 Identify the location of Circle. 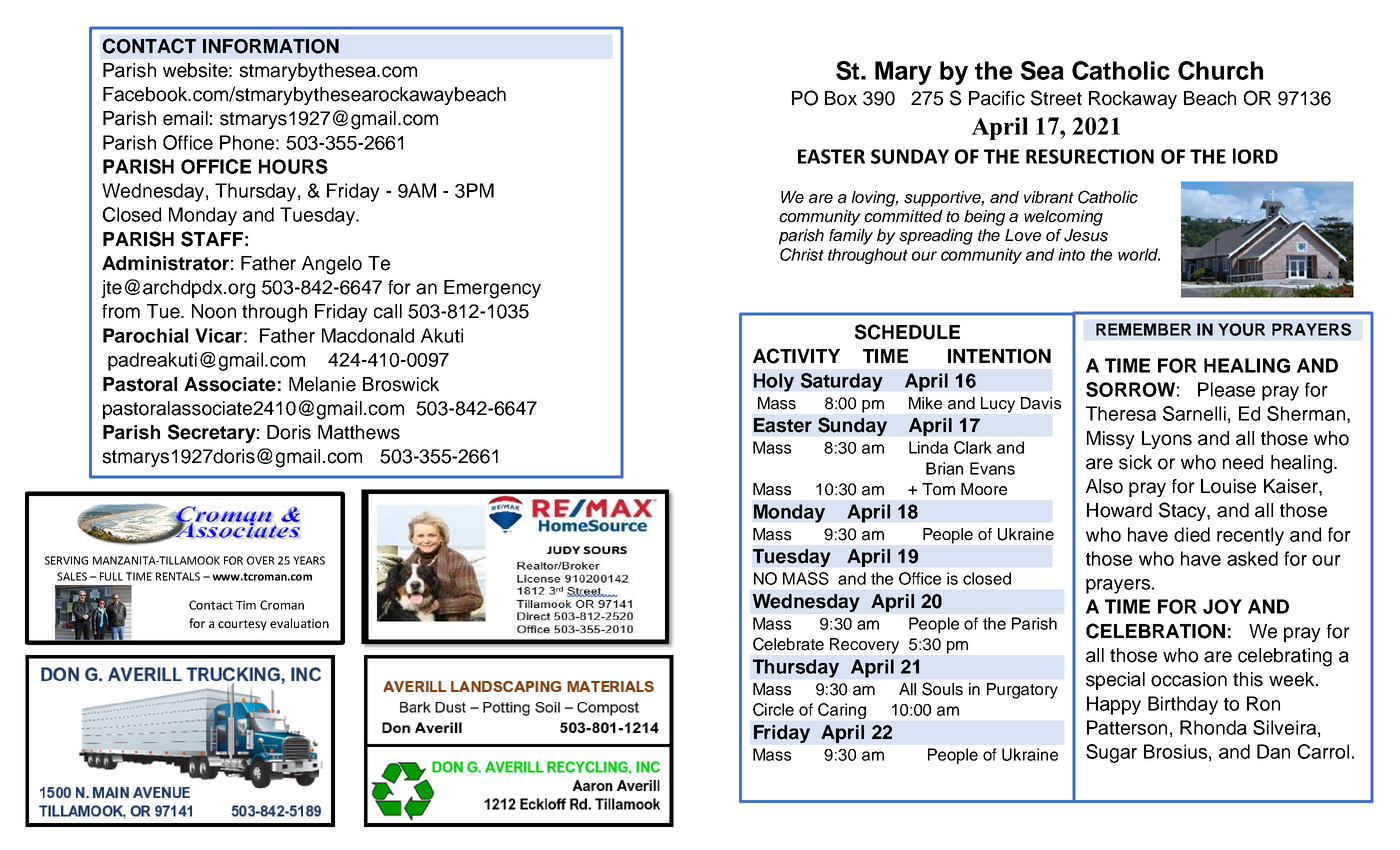
(773, 709).
